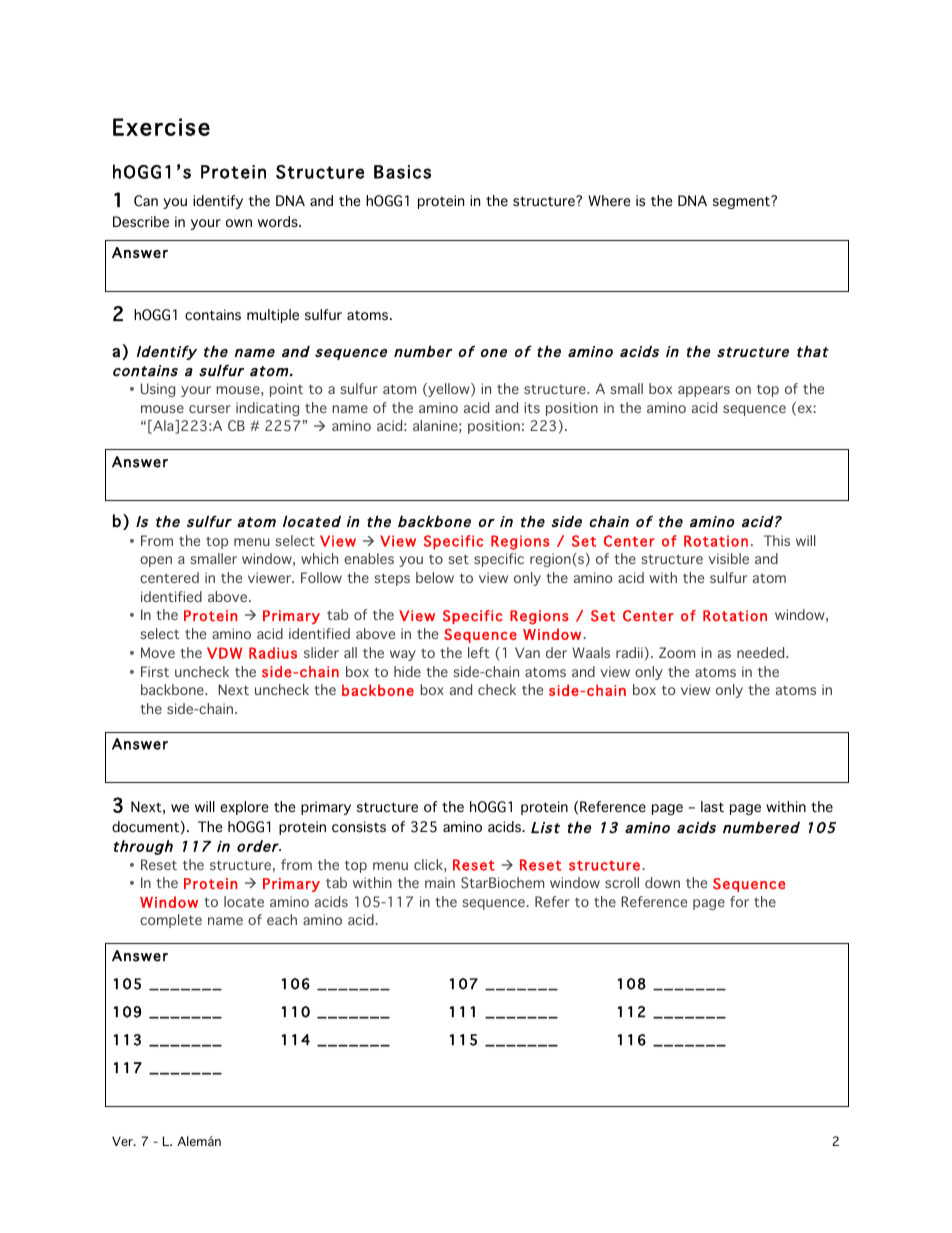  Describe the element at coordinates (402, 172) in the screenshot. I see `Basics` at that location.
